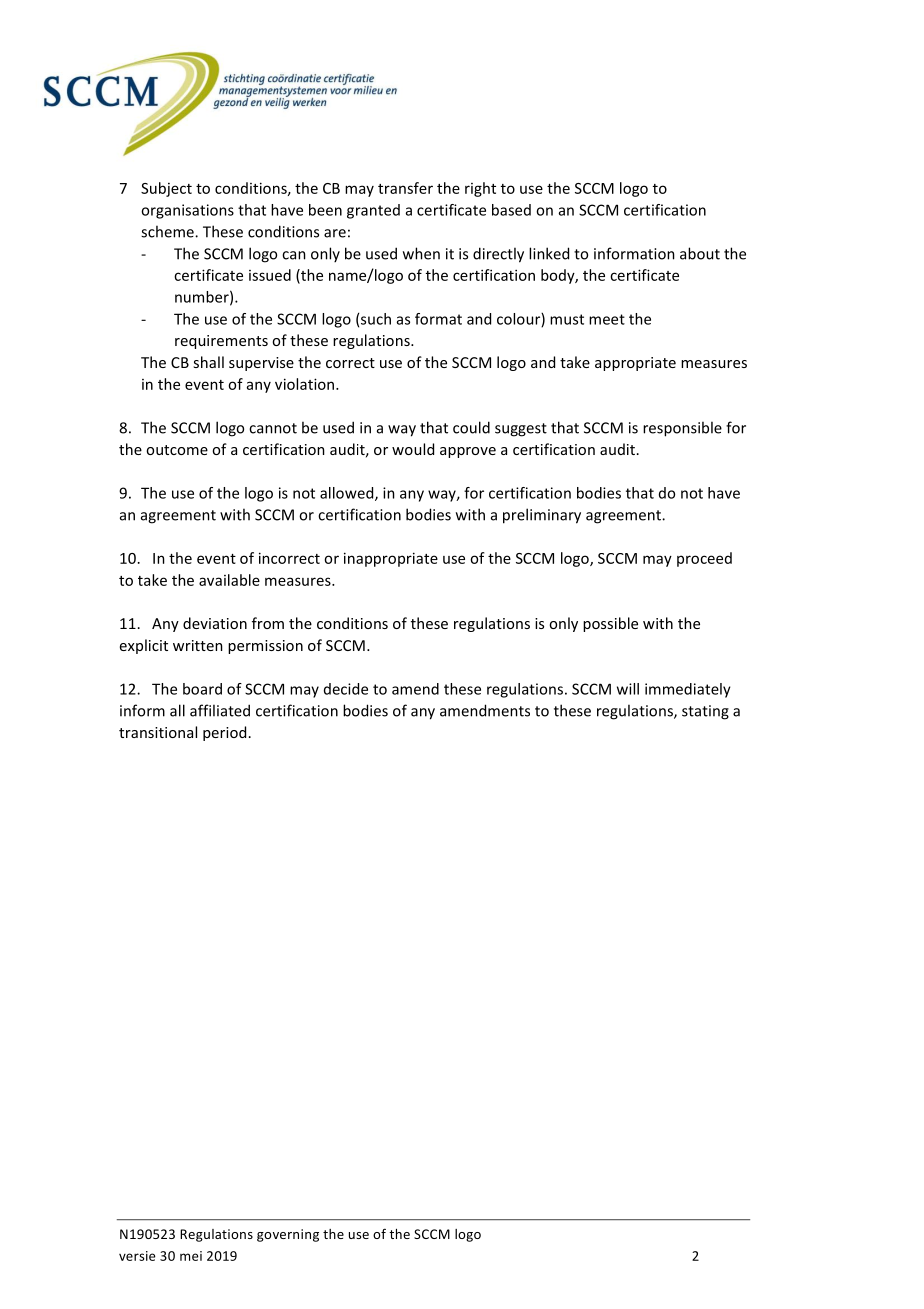 This screenshot has height=1309, width=924. I want to click on mei, so click(191, 1256).
